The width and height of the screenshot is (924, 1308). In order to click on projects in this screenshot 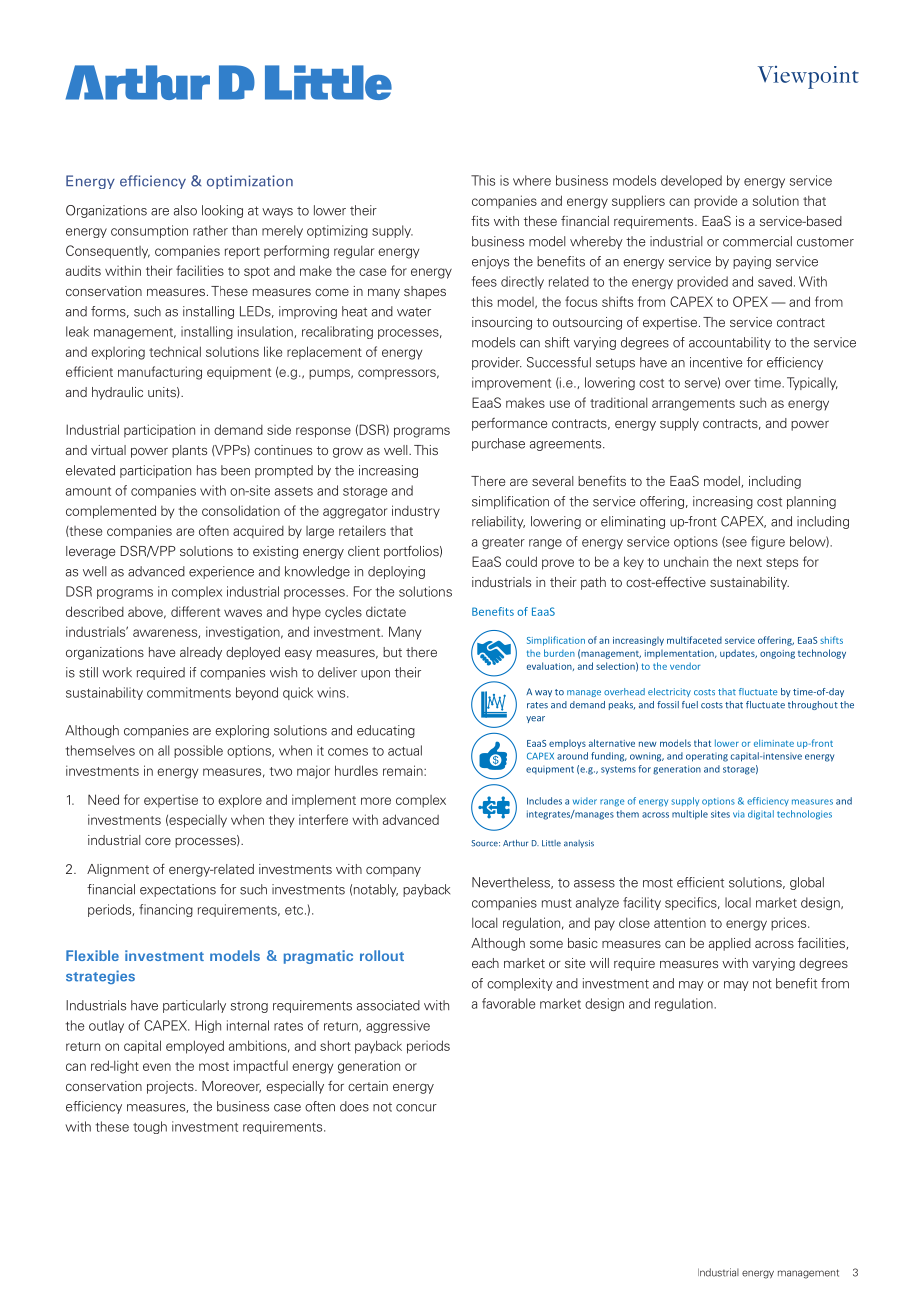, I will do `click(171, 1087)`.
